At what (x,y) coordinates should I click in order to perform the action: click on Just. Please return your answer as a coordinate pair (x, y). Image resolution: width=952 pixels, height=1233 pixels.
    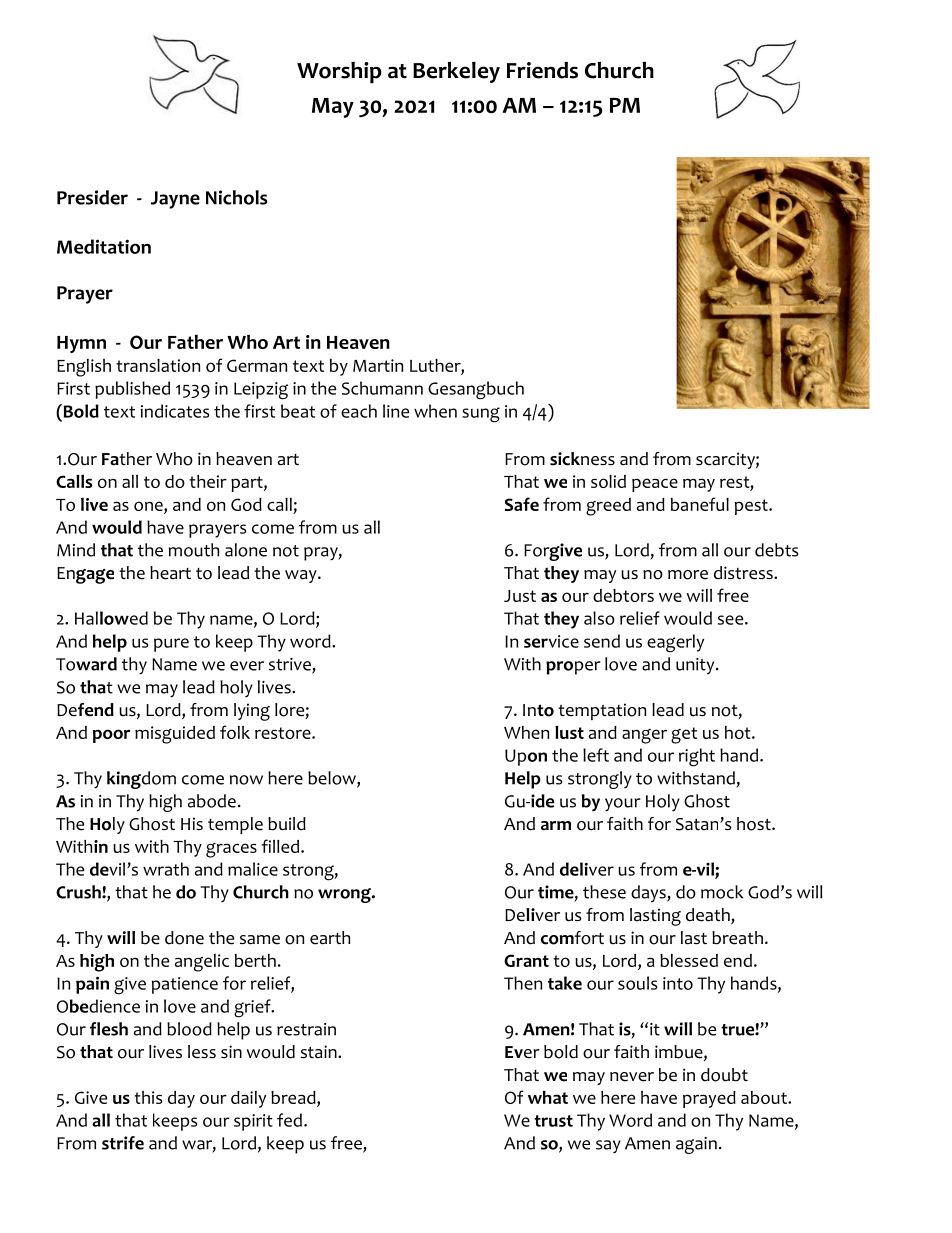
    Looking at the image, I should click on (520, 596).
